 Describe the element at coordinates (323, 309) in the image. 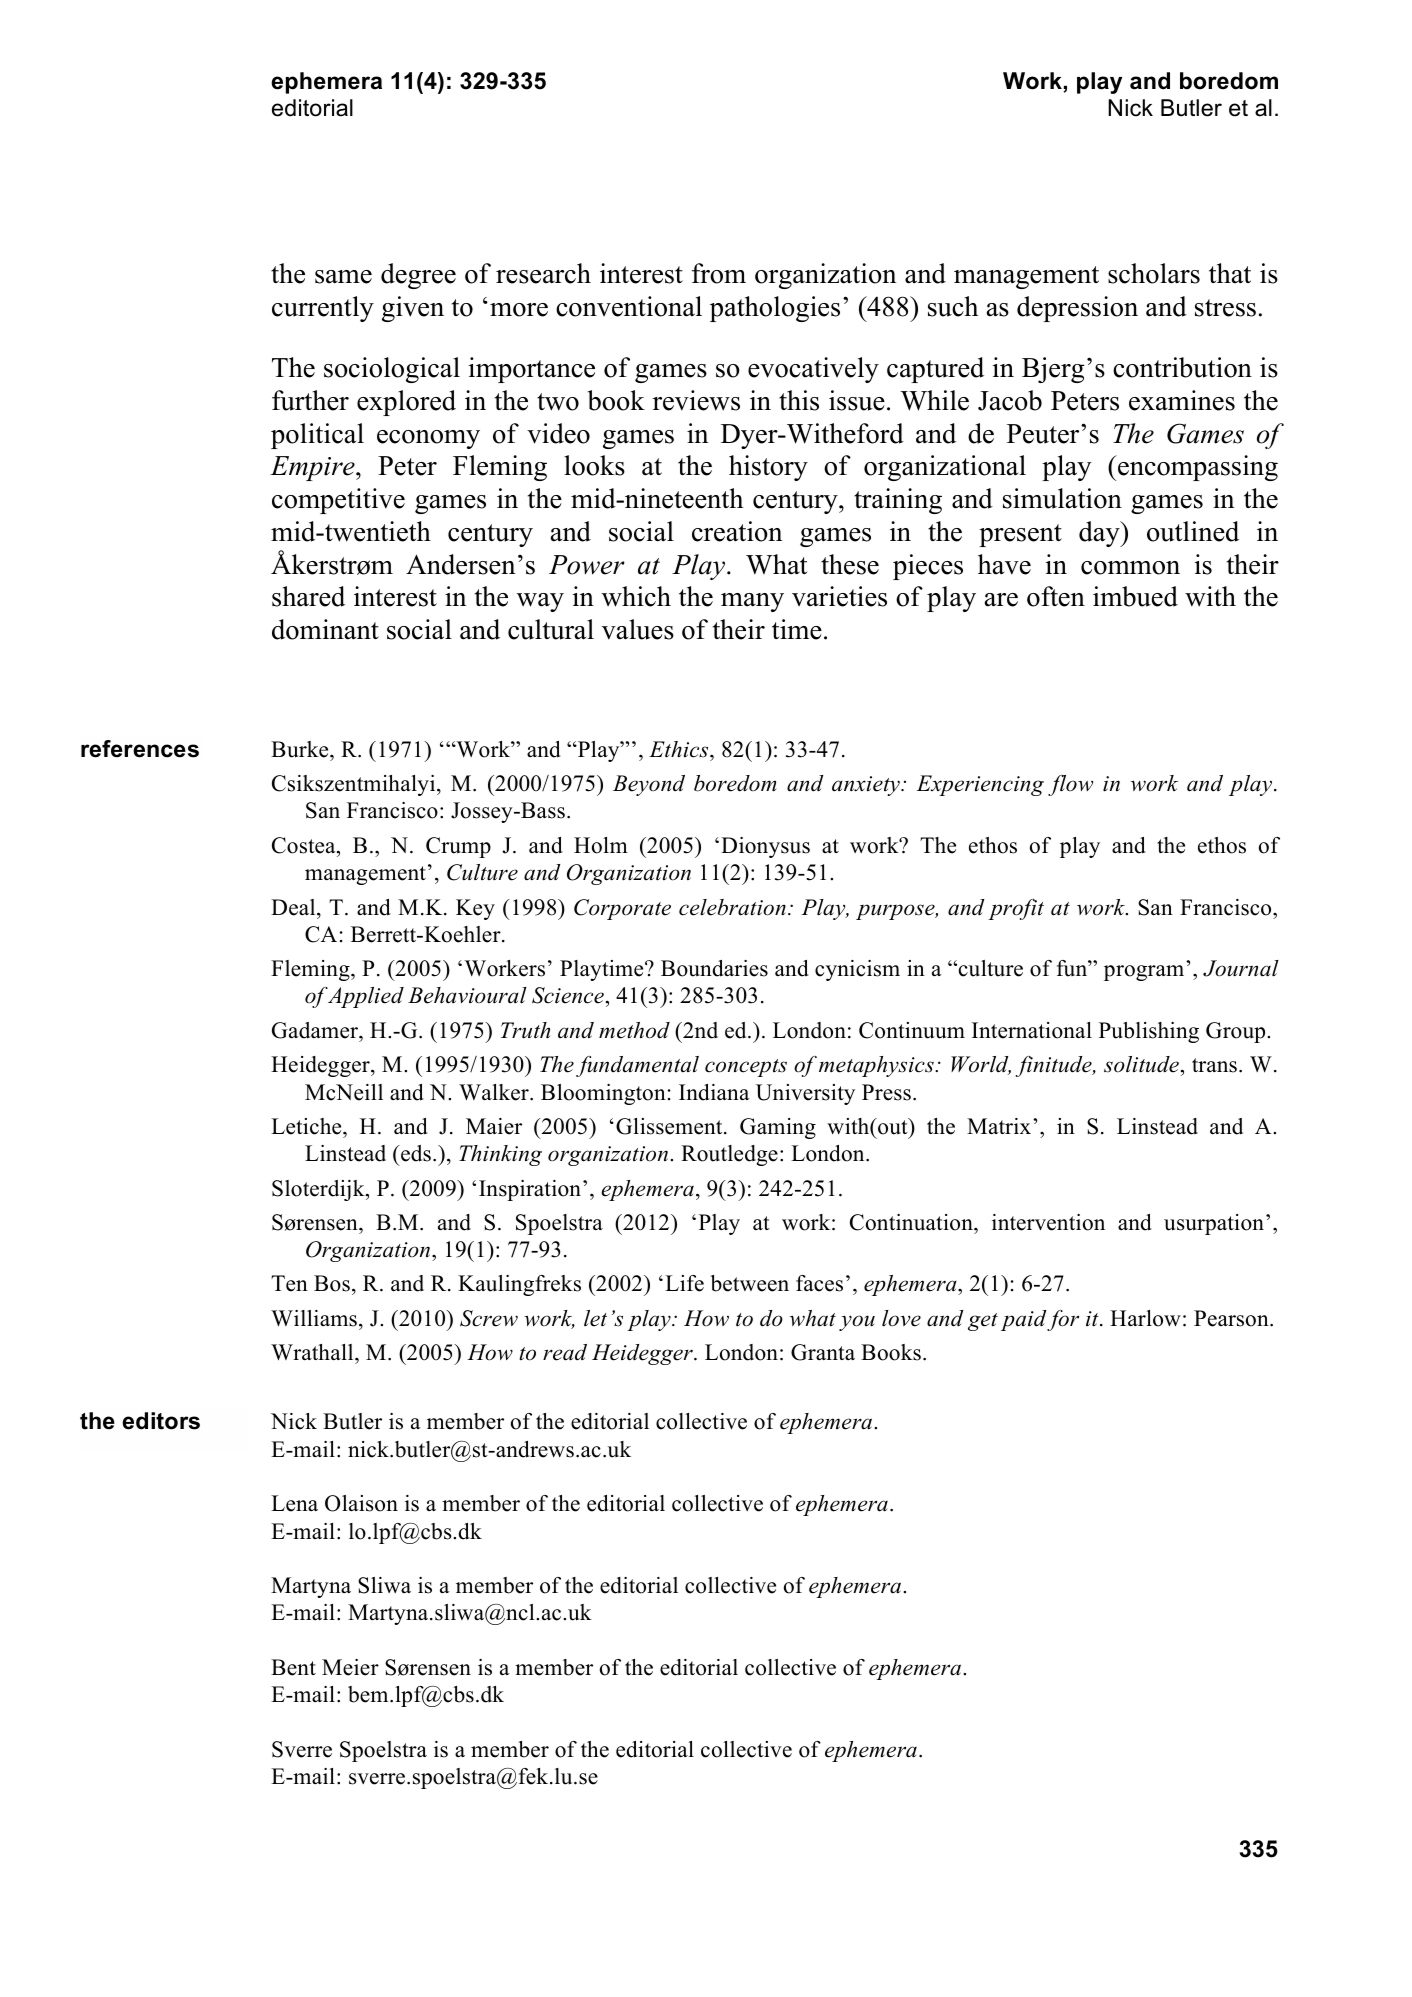

I see `currently` at that location.
